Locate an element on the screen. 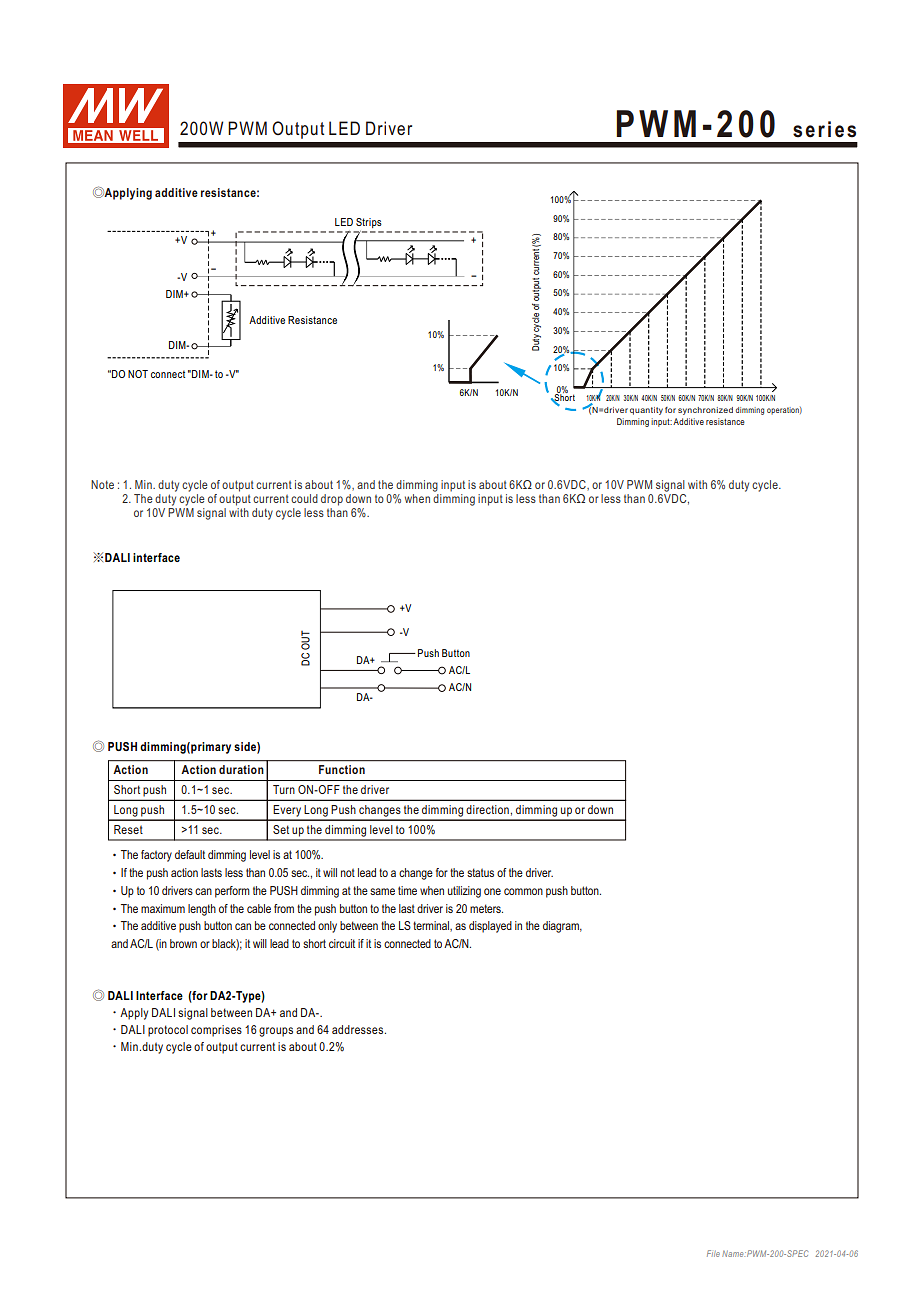  Note is located at coordinates (102, 484).
